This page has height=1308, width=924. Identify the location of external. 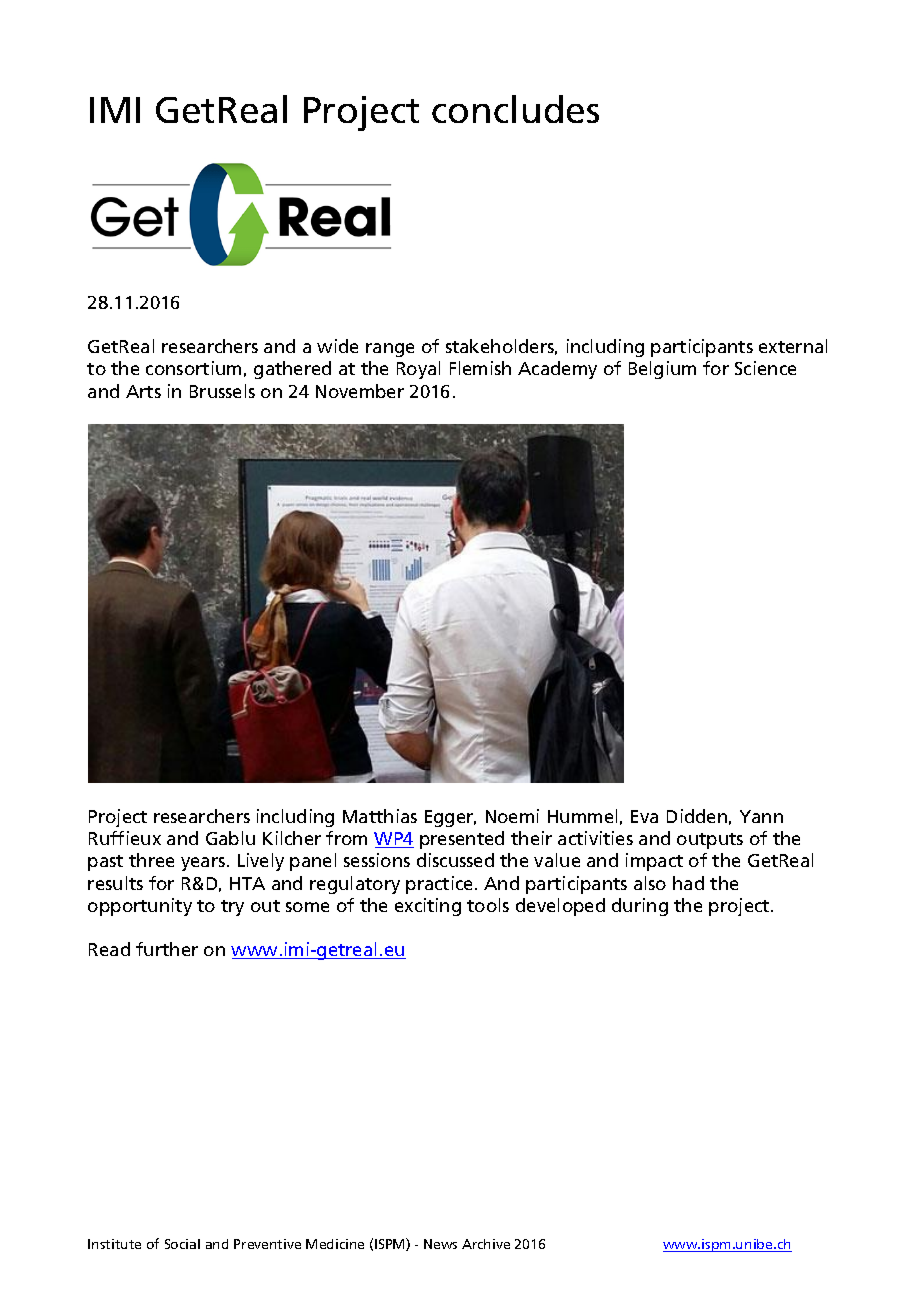
(793, 346).
